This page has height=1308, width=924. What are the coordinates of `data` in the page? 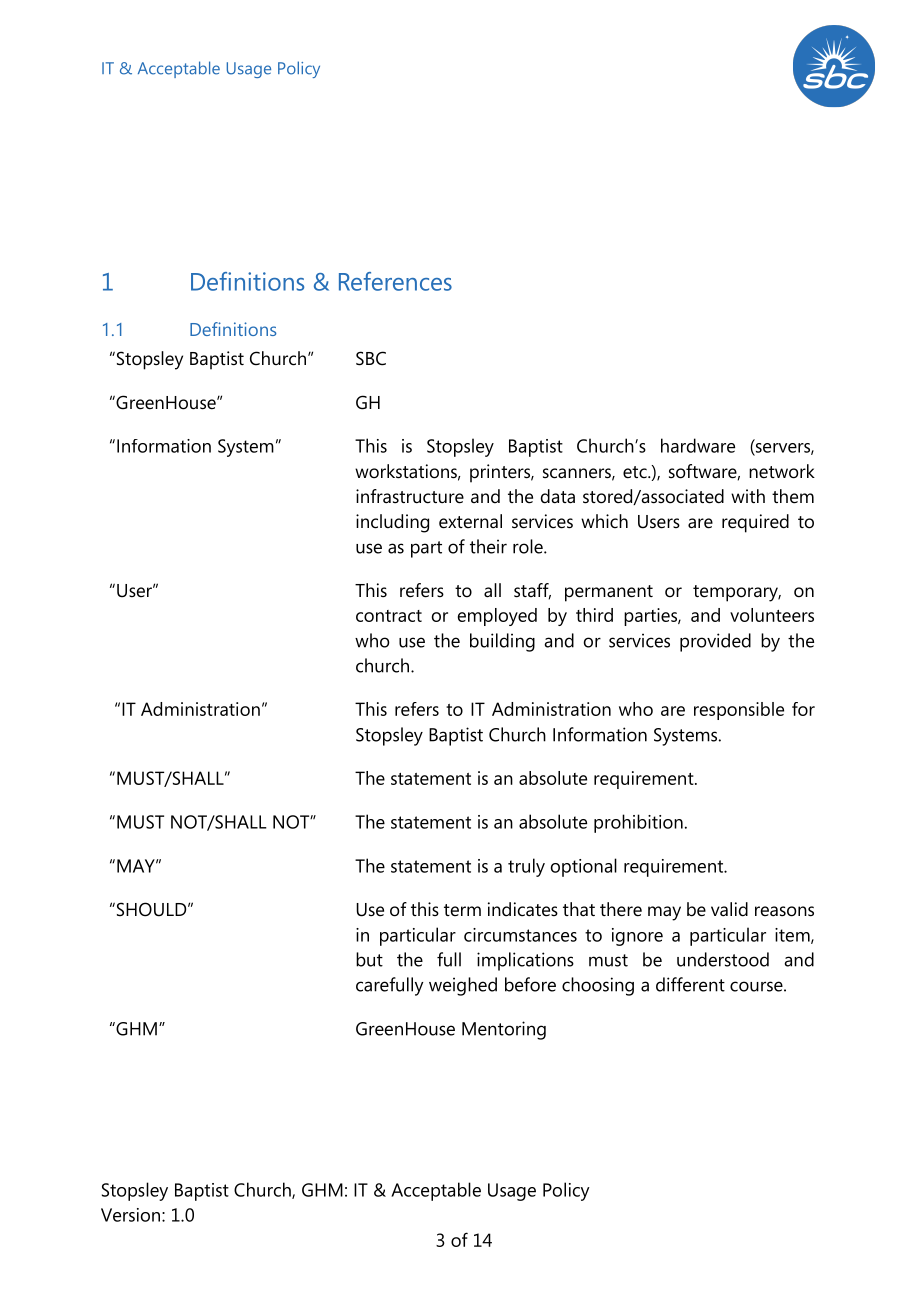 It's located at (558, 496).
